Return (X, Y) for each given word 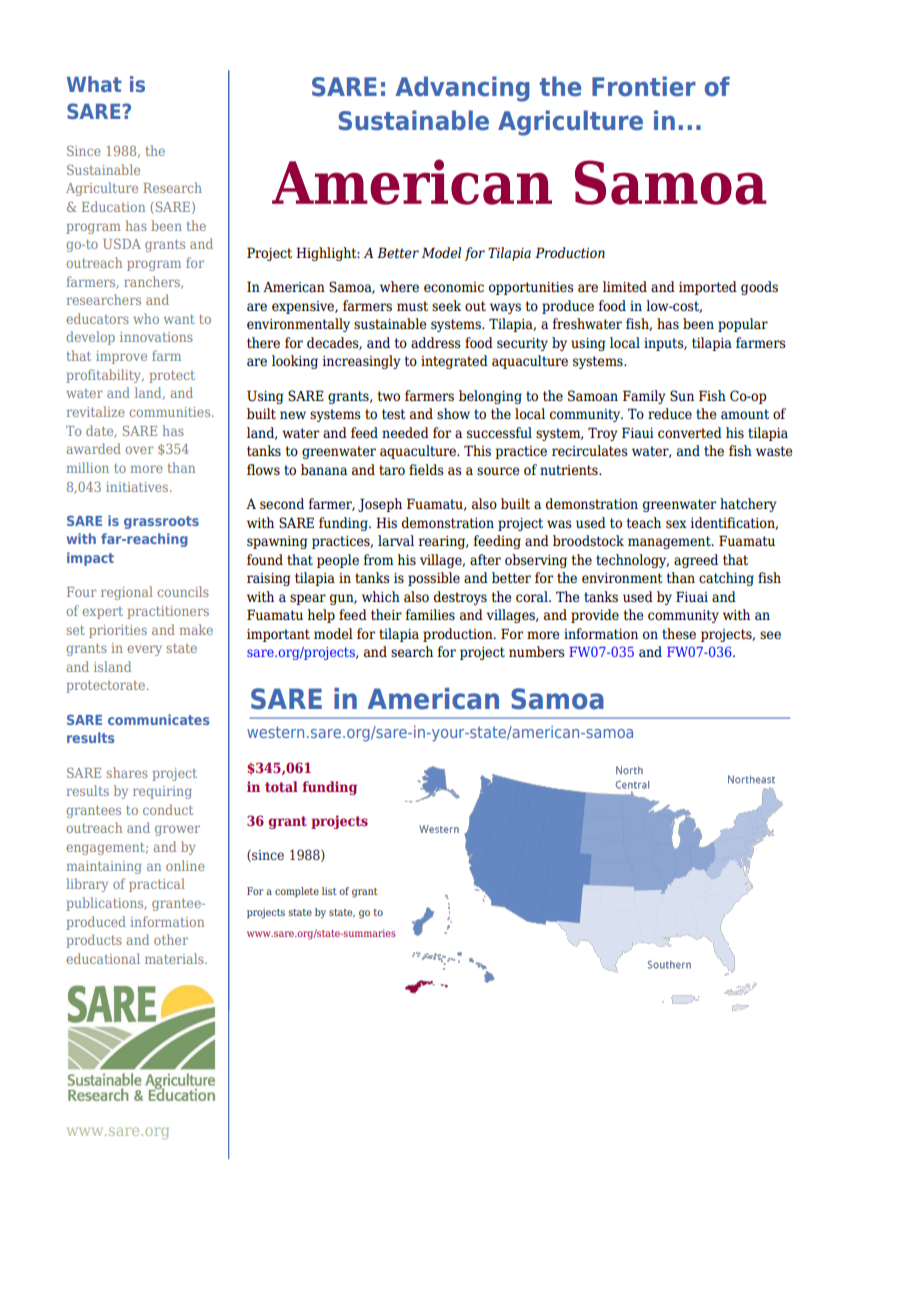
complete (297, 892)
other (171, 939)
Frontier (644, 86)
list (329, 891)
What (94, 84)
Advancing (463, 89)
